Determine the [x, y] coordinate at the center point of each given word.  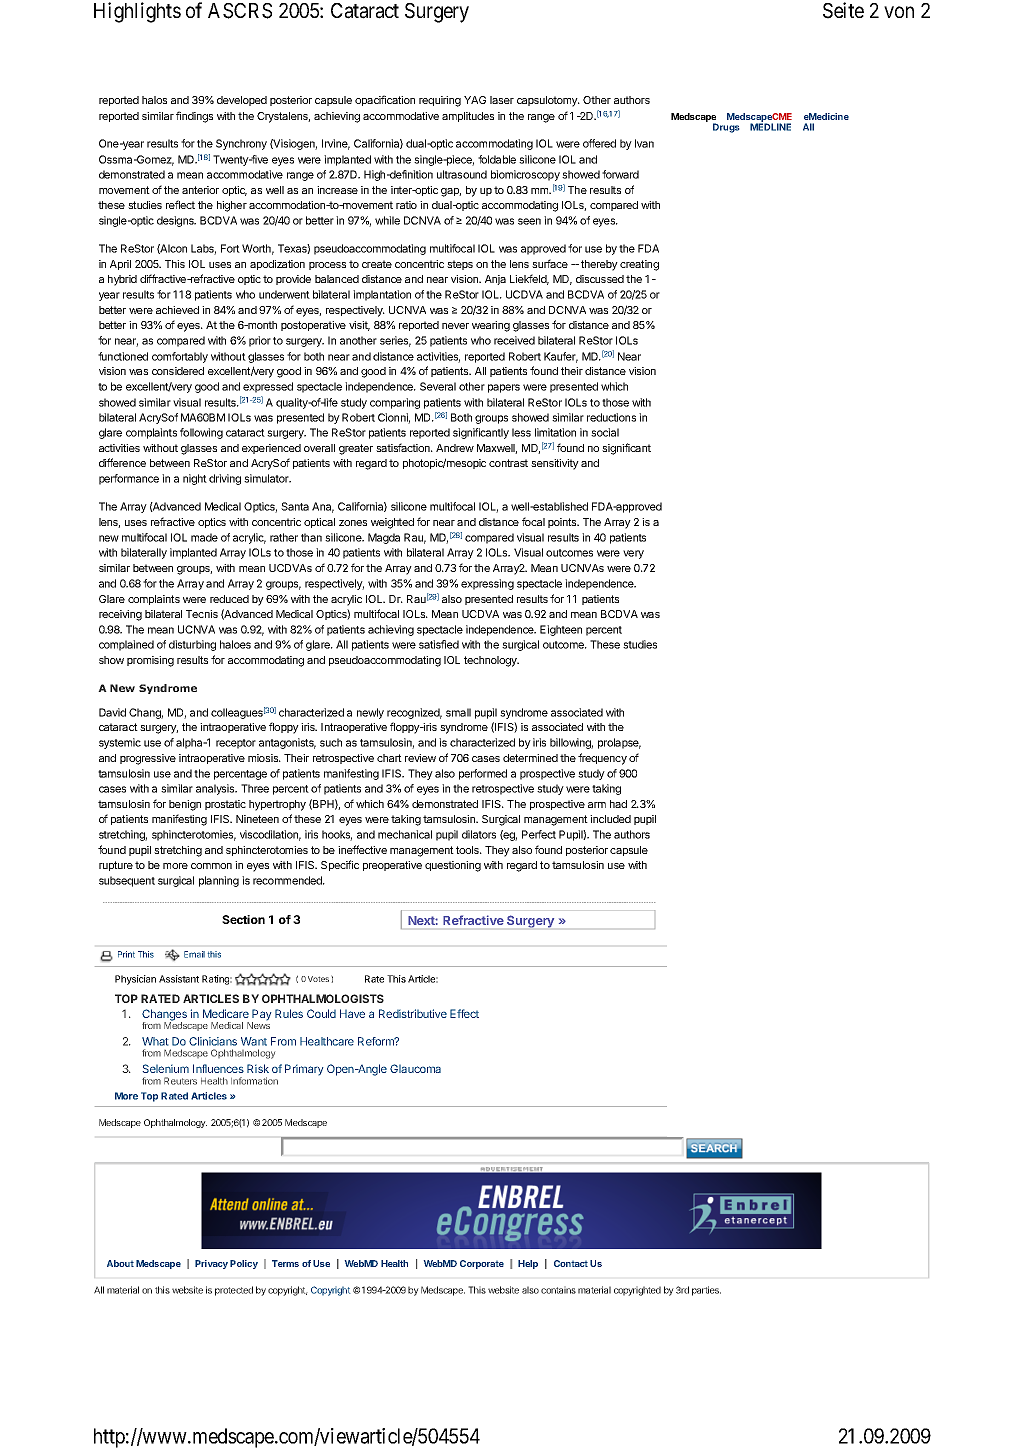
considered [178, 371]
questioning [453, 866]
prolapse [619, 743]
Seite [843, 10]
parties [706, 1291]
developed [242, 101]
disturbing [192, 645]
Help [528, 1264]
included [610, 819]
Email [194, 954]
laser [502, 100]
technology [491, 661]
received [514, 340]
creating [639, 265]
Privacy [211, 1264]
